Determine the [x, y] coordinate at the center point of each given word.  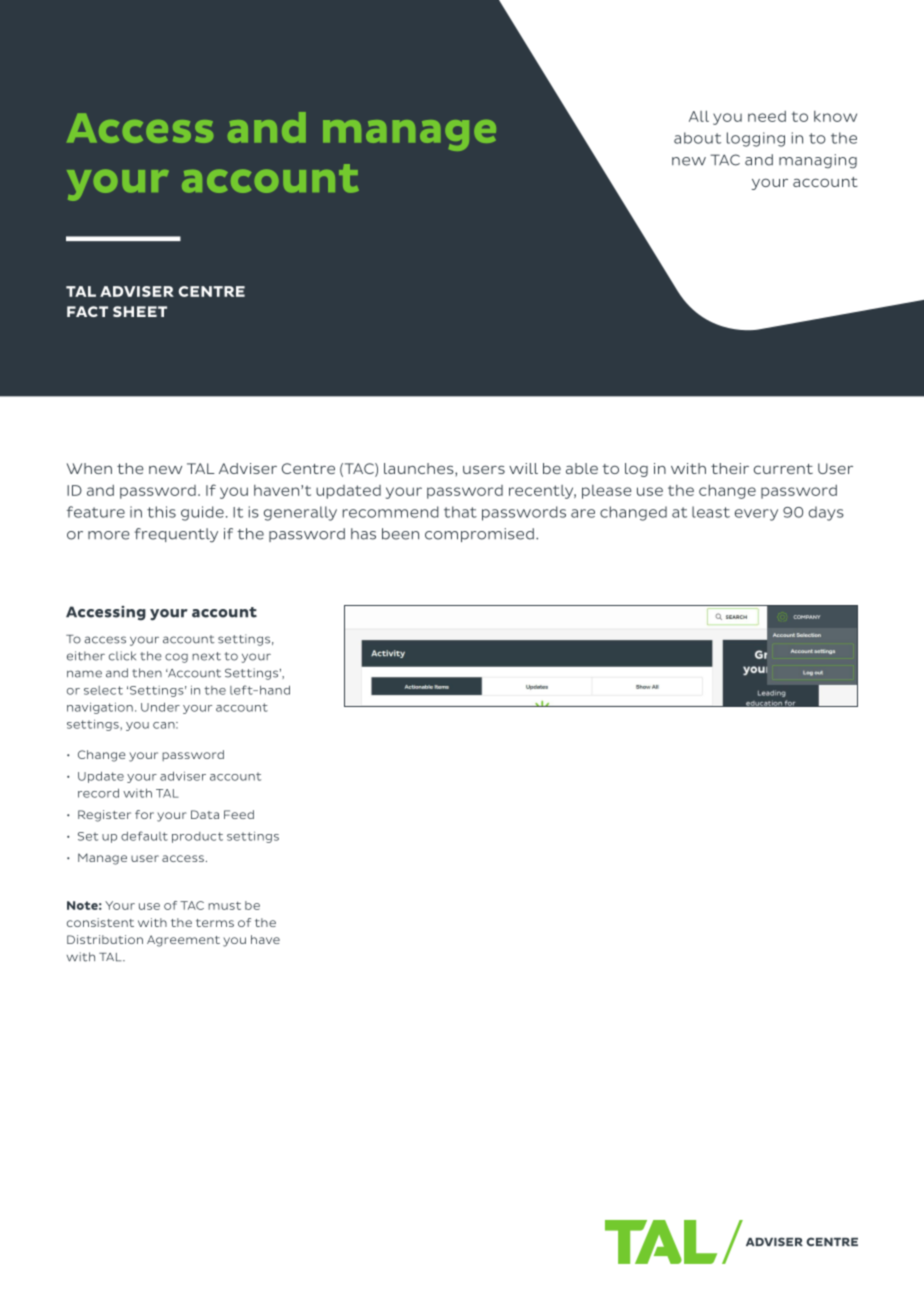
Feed [239, 814]
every [756, 515]
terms [215, 923]
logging [756, 139]
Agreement [183, 941]
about [697, 138]
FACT [87, 311]
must [224, 905]
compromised [479, 535]
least [711, 512]
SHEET [140, 311]
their [730, 468]
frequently [176, 535]
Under [160, 707]
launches [420, 468]
